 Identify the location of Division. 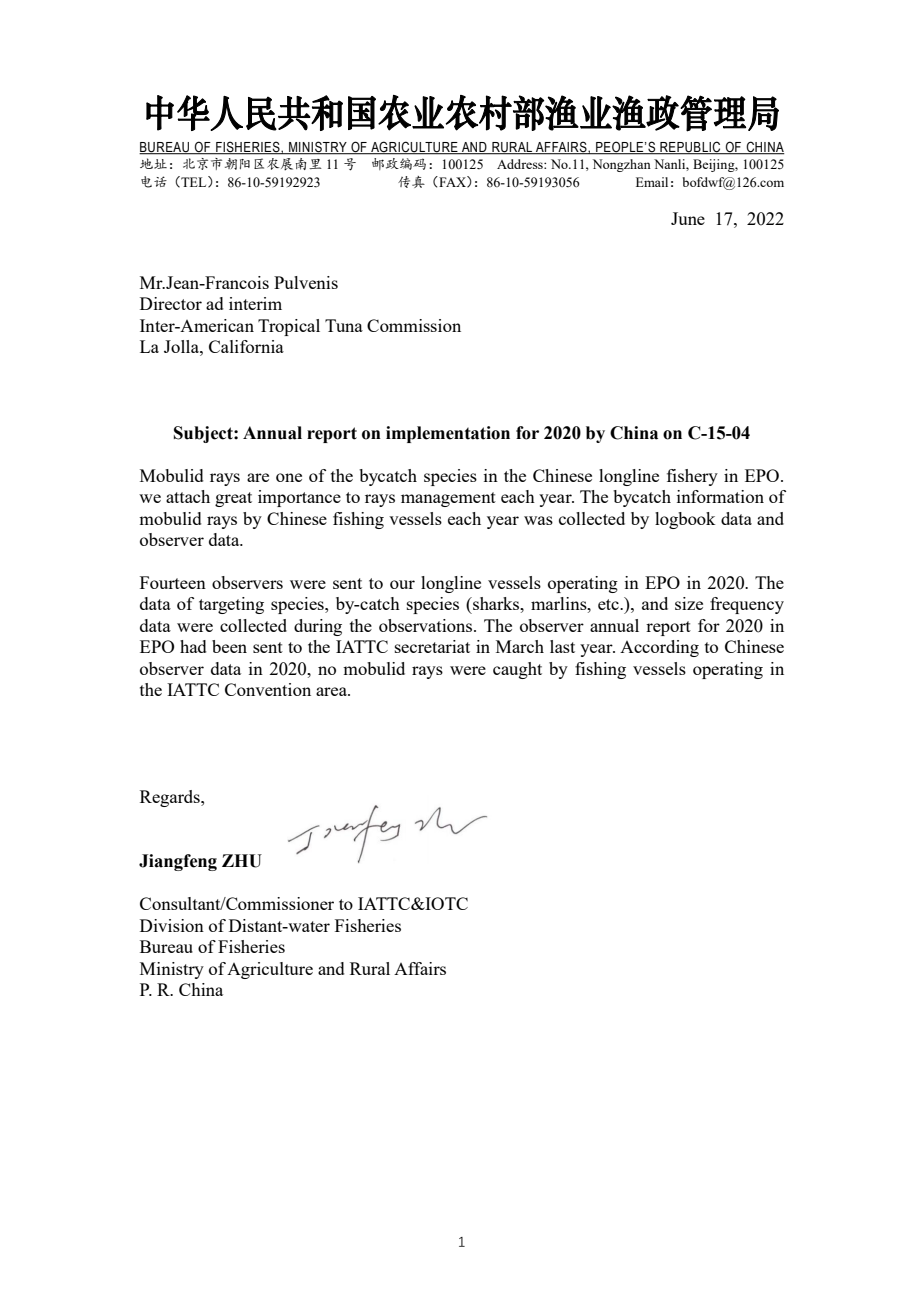
(172, 925).
